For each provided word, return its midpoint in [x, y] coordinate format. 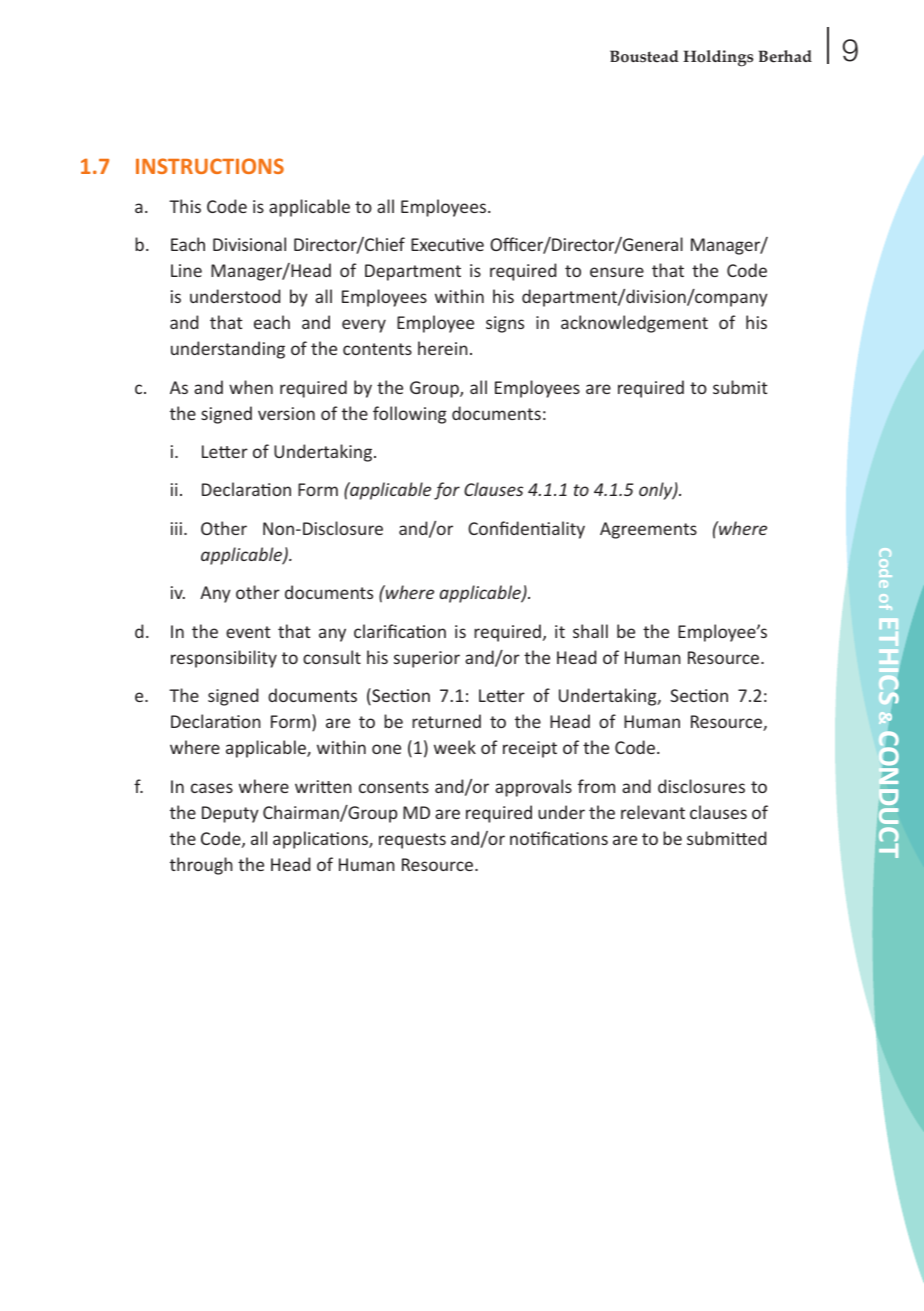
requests [412, 841]
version [286, 413]
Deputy [230, 814]
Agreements [648, 530]
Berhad [785, 56]
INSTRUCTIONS [210, 166]
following [409, 415]
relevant [653, 812]
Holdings [718, 58]
